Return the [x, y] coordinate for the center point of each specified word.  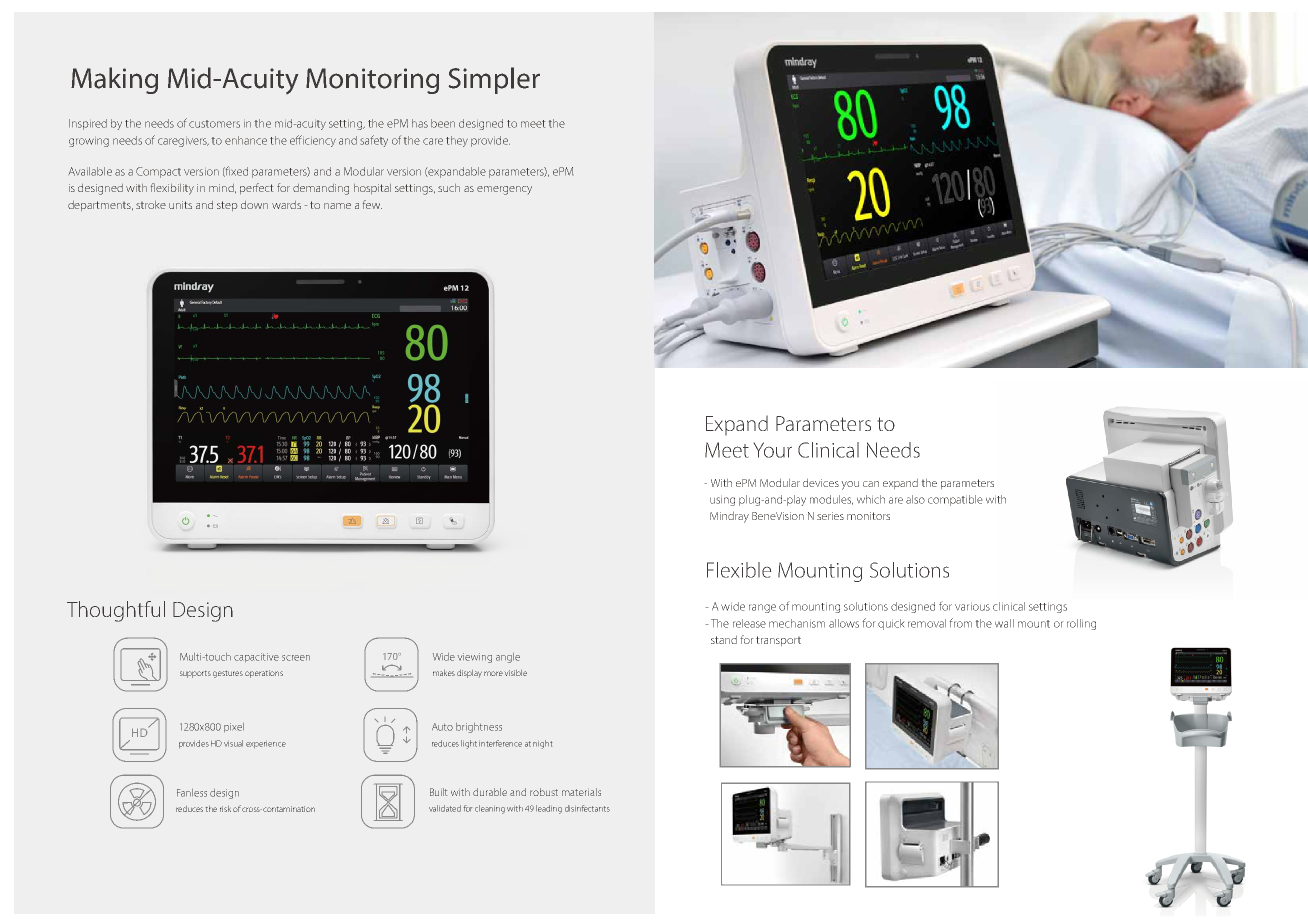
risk [225, 809]
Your [772, 450]
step [227, 206]
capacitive [256, 657]
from [960, 623]
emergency [504, 190]
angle [508, 658]
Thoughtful [116, 611]
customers [214, 124]
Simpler [494, 80]
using [722, 500]
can [871, 484]
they [457, 141]
